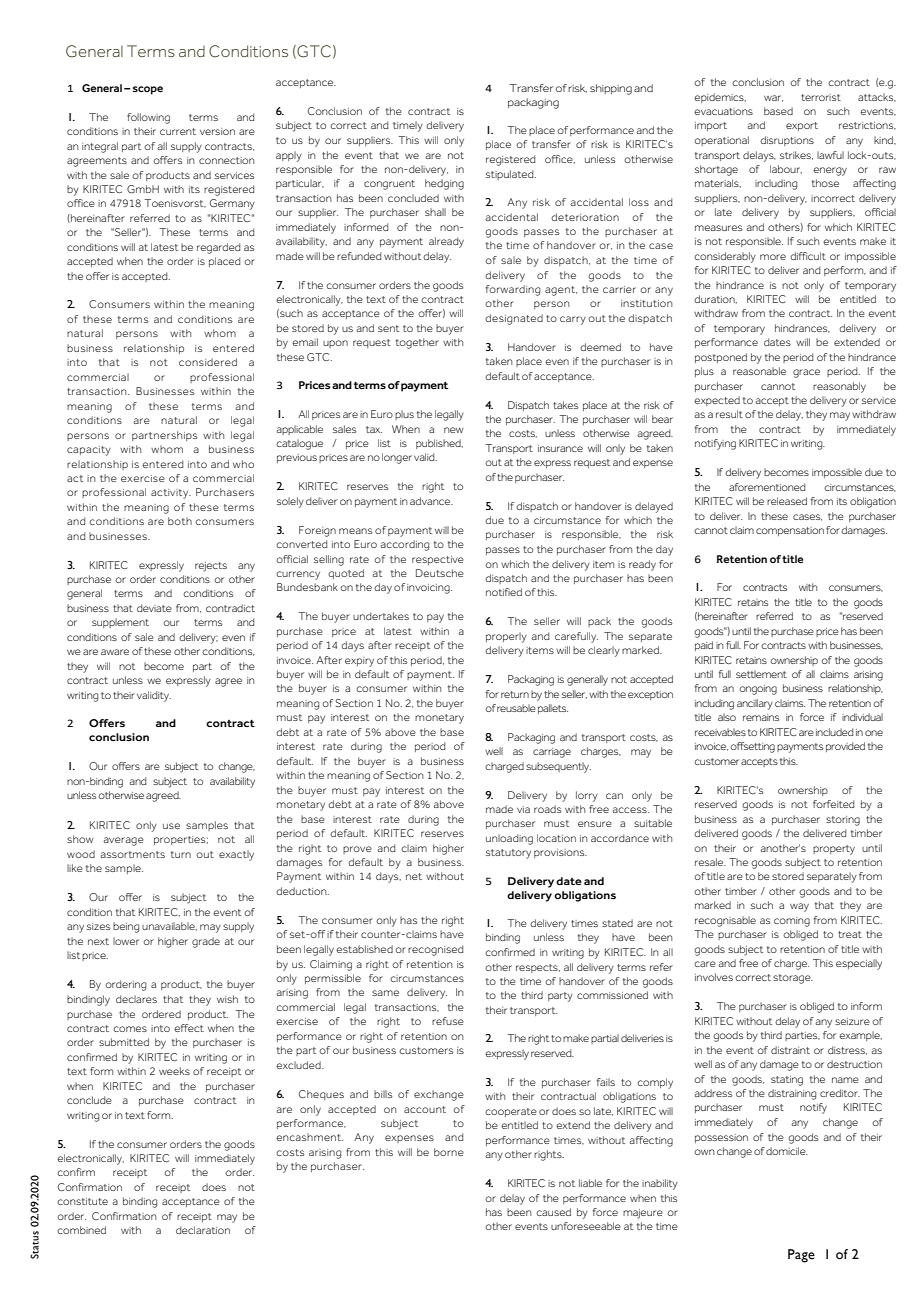 This document has width=924, height=1308. I want to click on Page, so click(801, 1256).
